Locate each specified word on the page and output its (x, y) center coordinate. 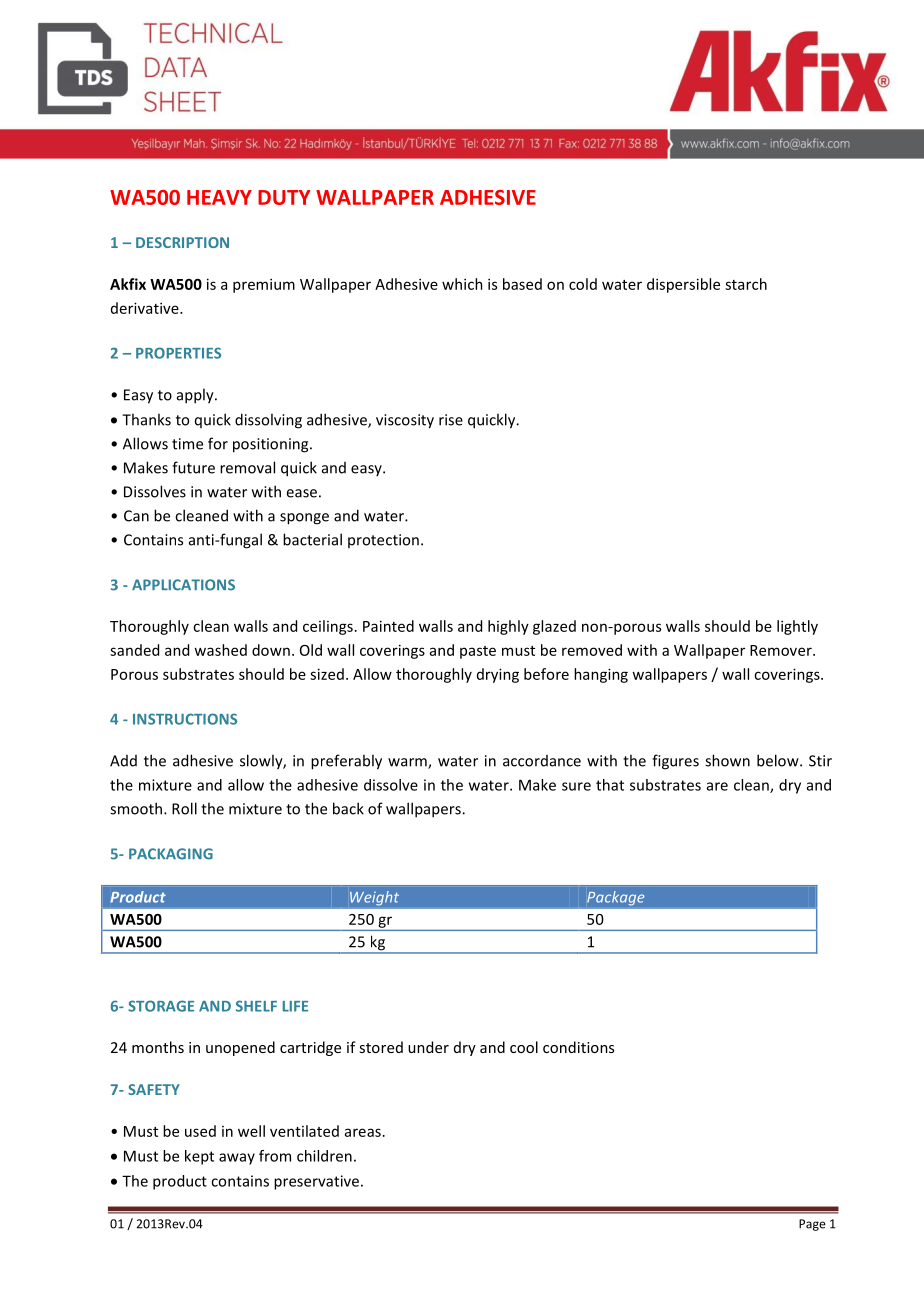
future (193, 467)
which (462, 284)
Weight (374, 898)
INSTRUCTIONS (185, 719)
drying (498, 675)
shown (727, 760)
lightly (797, 627)
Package (615, 898)
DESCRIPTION (182, 242)
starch (746, 284)
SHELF (256, 1006)
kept (199, 1157)
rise (451, 420)
